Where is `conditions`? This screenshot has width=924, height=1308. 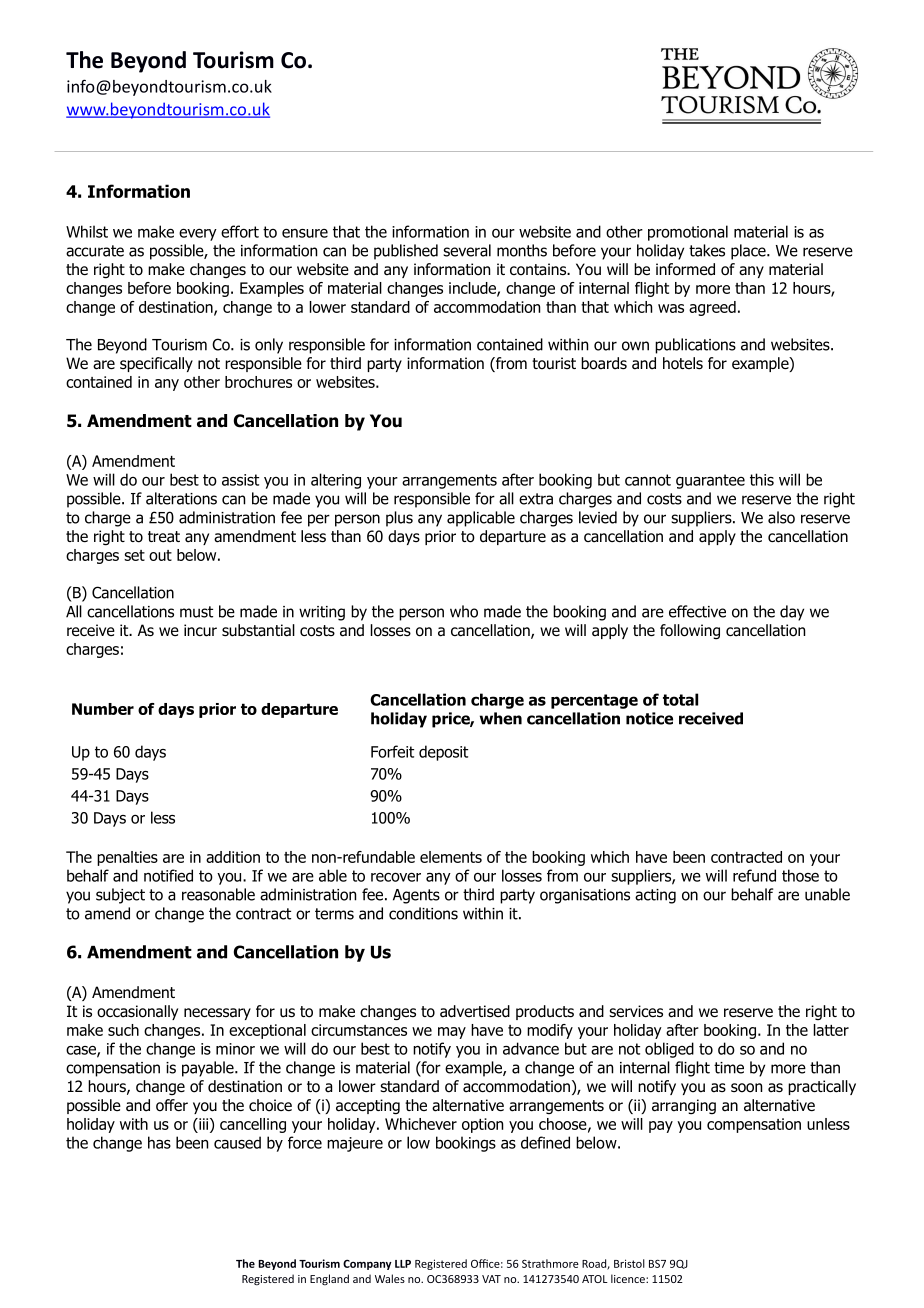 conditions is located at coordinates (423, 913).
